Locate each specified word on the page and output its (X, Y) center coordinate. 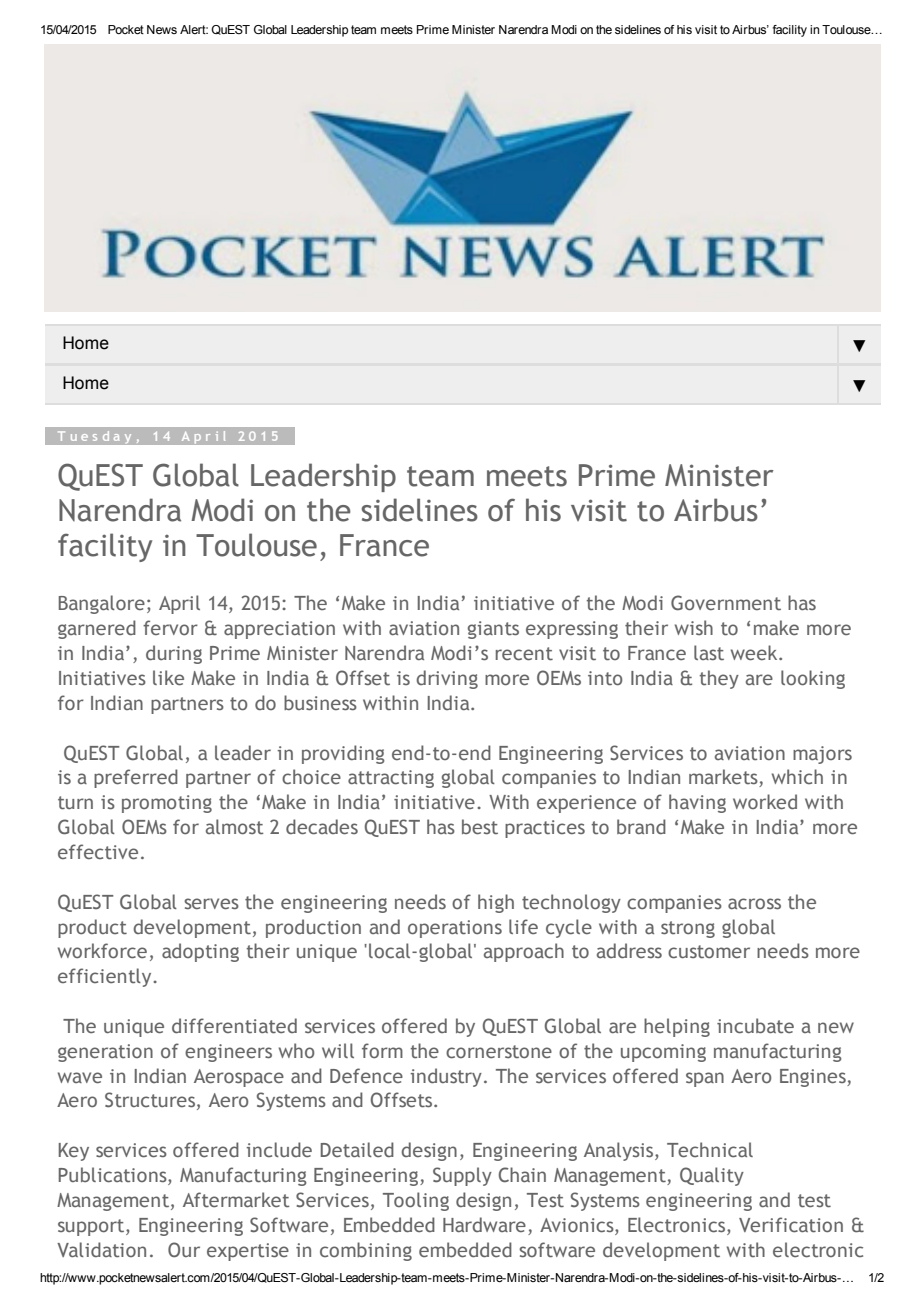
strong (688, 929)
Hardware (484, 1224)
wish (694, 627)
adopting (200, 952)
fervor (170, 627)
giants (493, 630)
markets (724, 778)
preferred (136, 778)
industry (446, 1077)
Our (184, 1250)
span (705, 1079)
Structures (151, 1101)
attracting (391, 779)
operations (455, 929)
